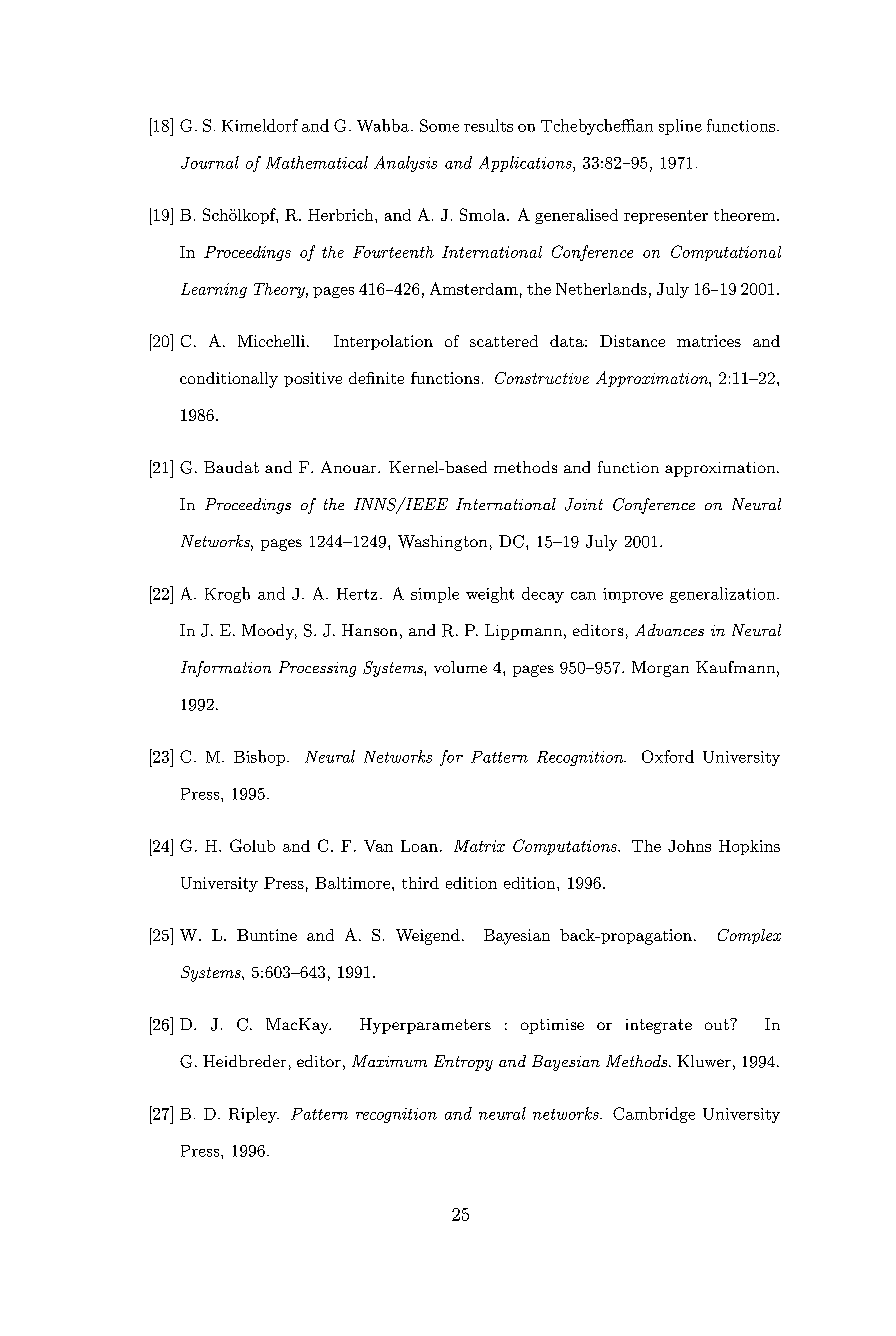 The image size is (896, 1336). What do you see at coordinates (254, 1115) in the image?
I see `Ripley` at bounding box center [254, 1115].
